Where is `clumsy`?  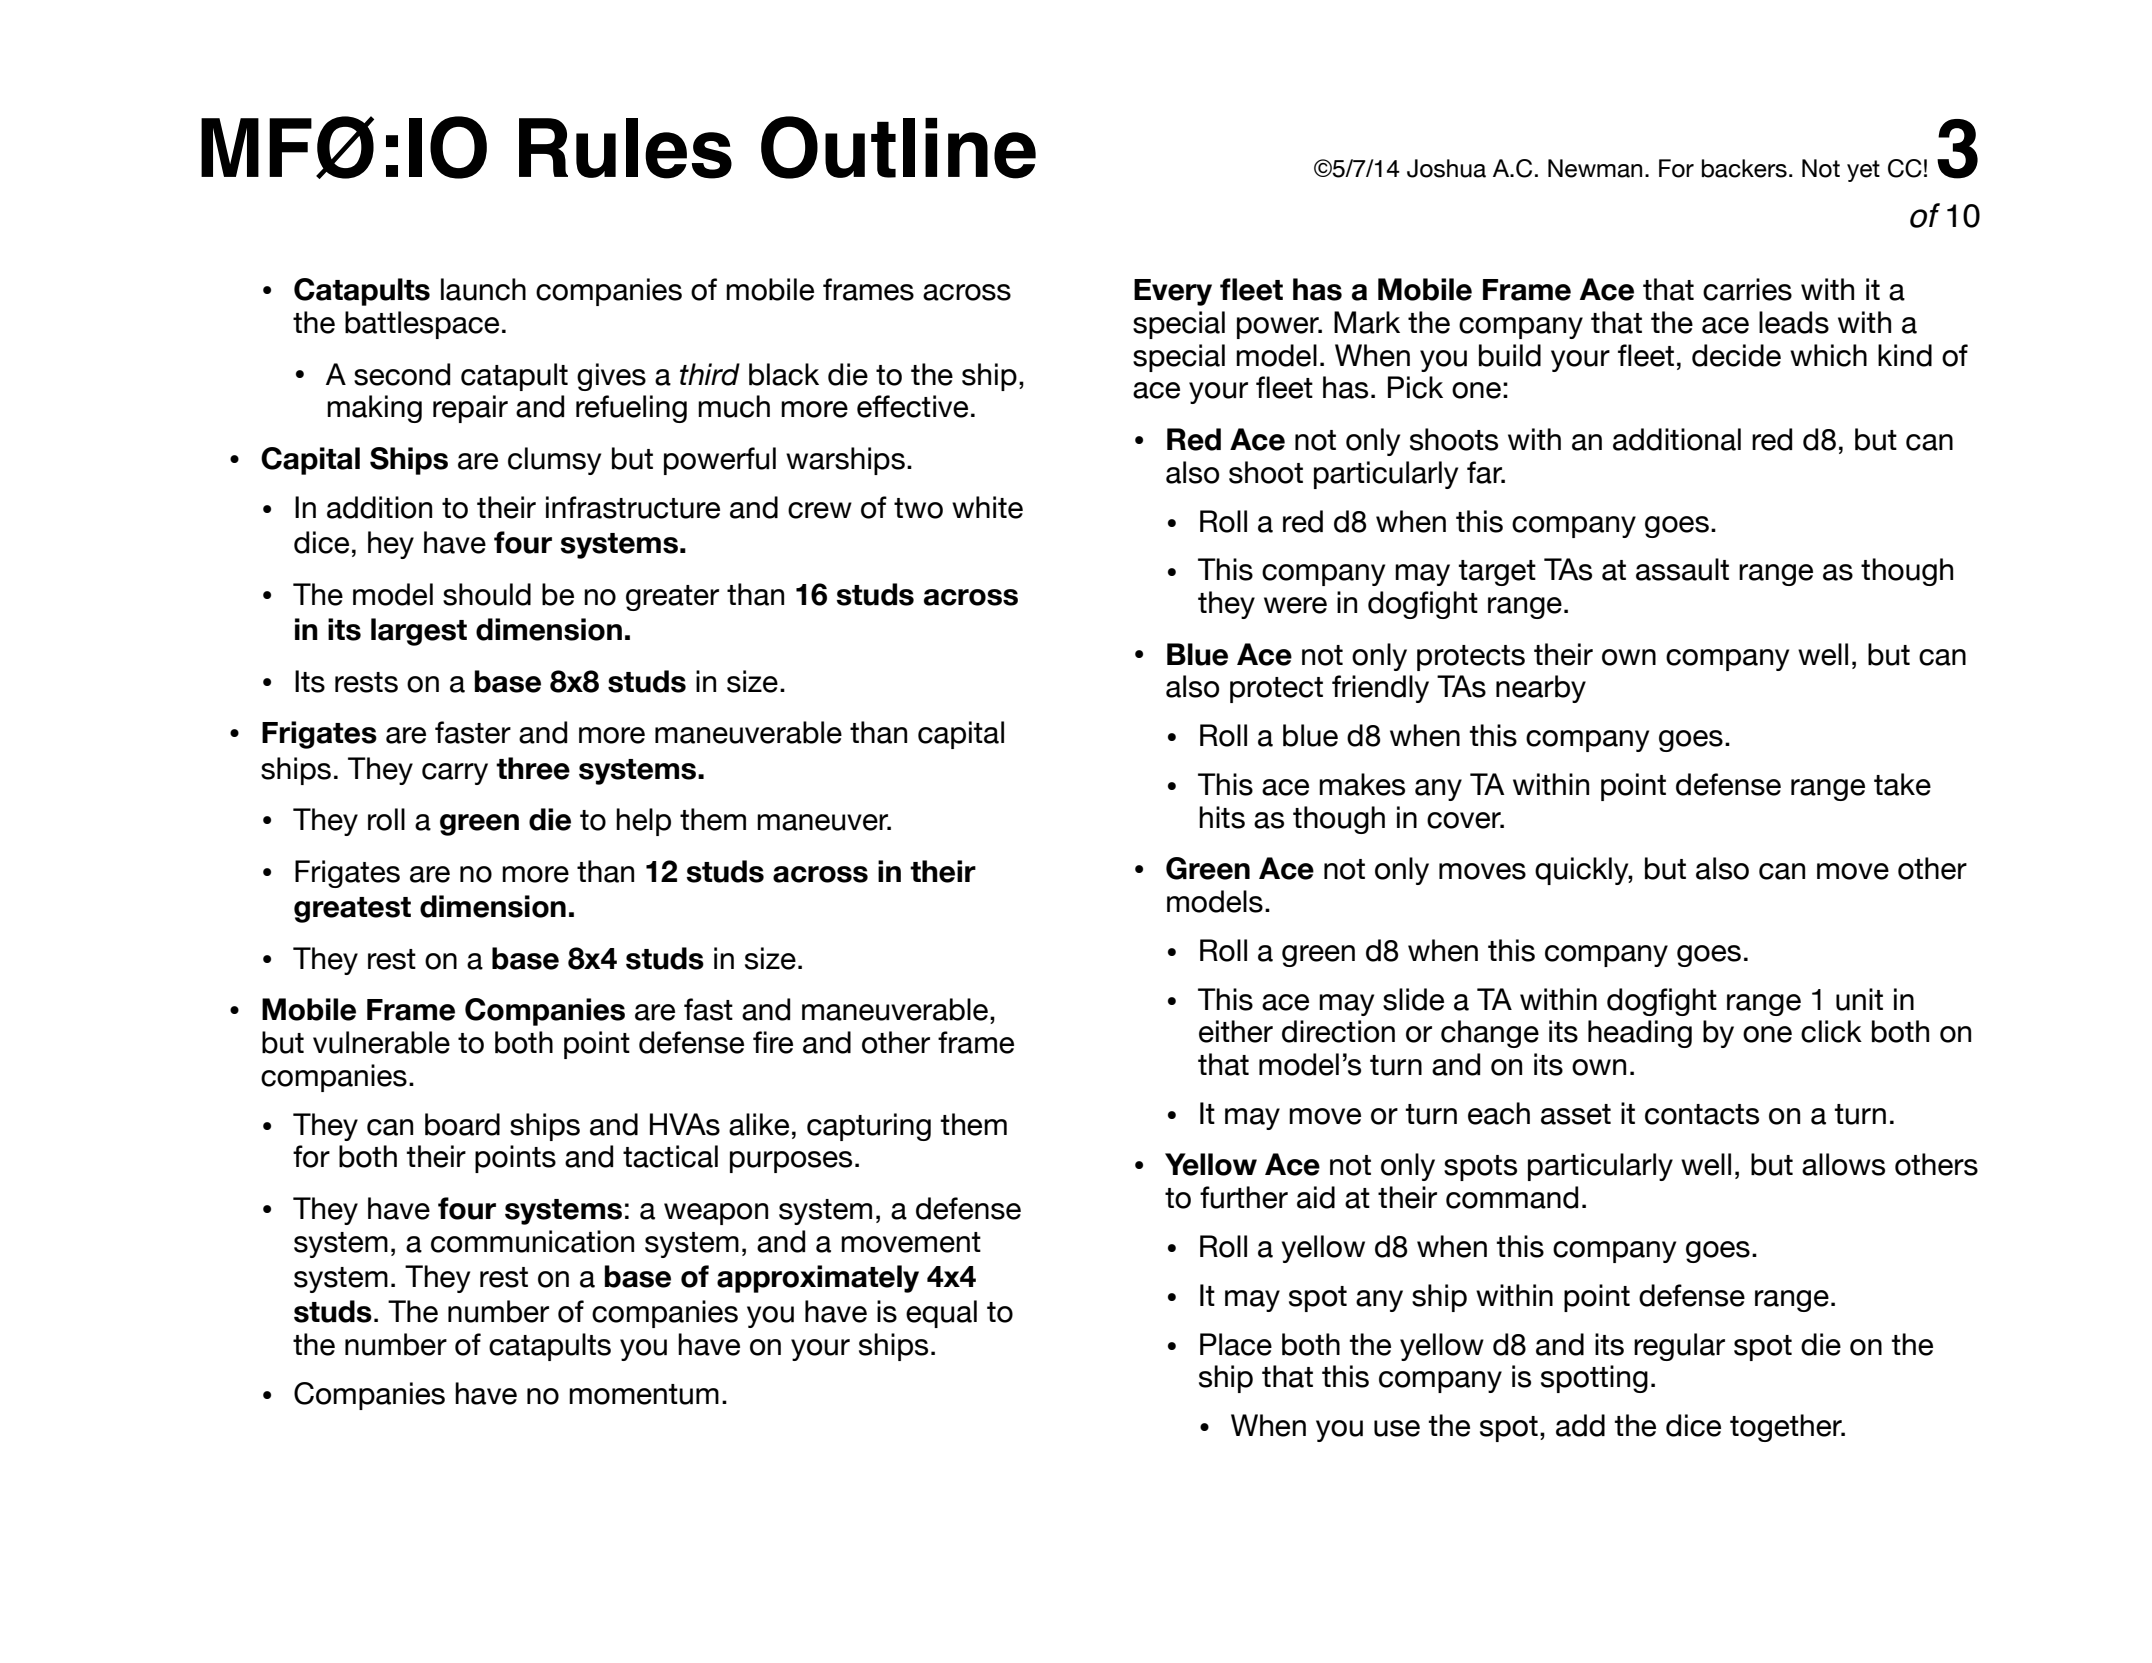 clumsy is located at coordinates (554, 461).
